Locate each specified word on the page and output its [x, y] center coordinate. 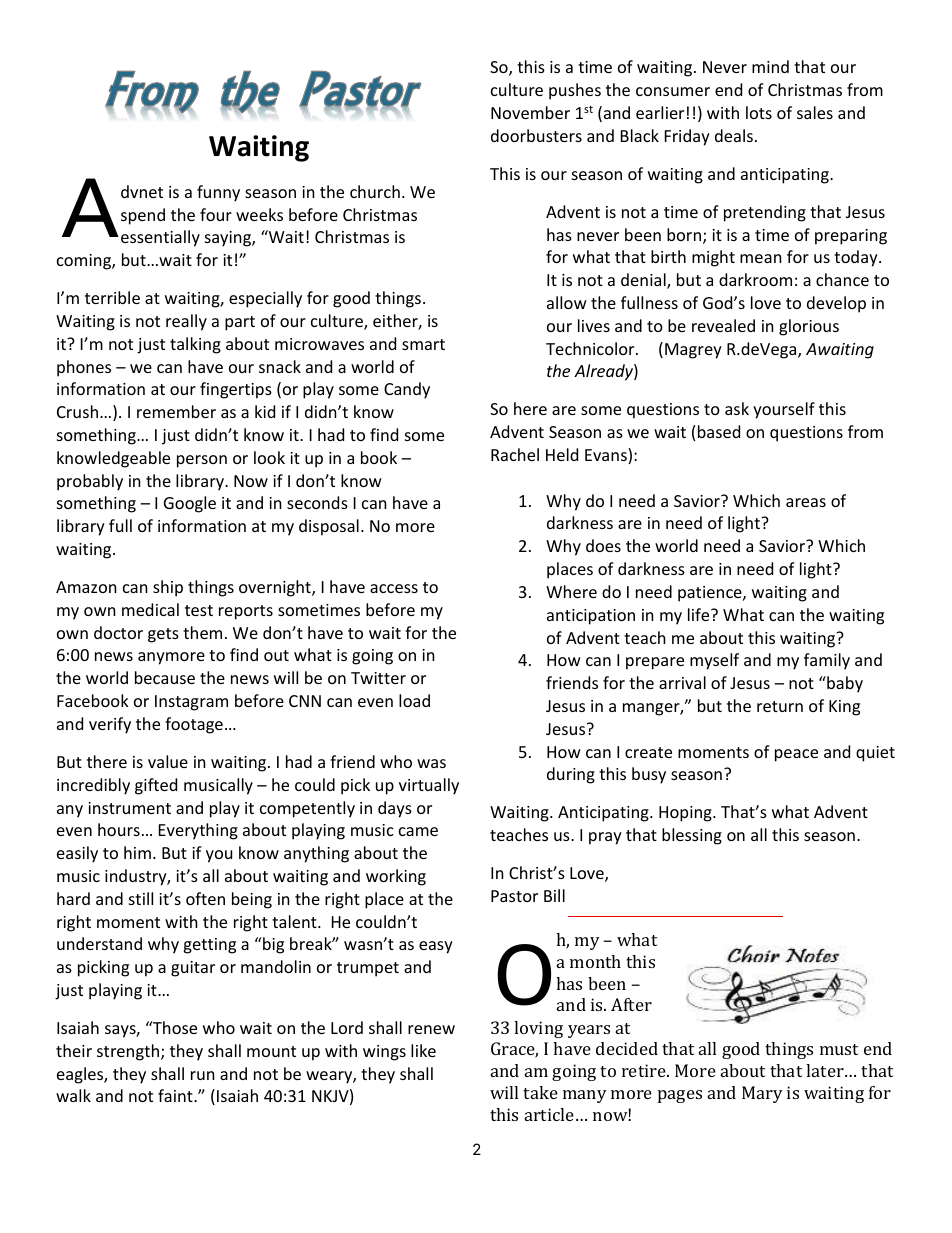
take [540, 1092]
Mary [762, 1094]
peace [796, 755]
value [168, 761]
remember [176, 411]
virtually [429, 786]
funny [218, 193]
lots [759, 112]
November [530, 112]
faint [176, 1095]
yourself [784, 410]
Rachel [515, 454]
